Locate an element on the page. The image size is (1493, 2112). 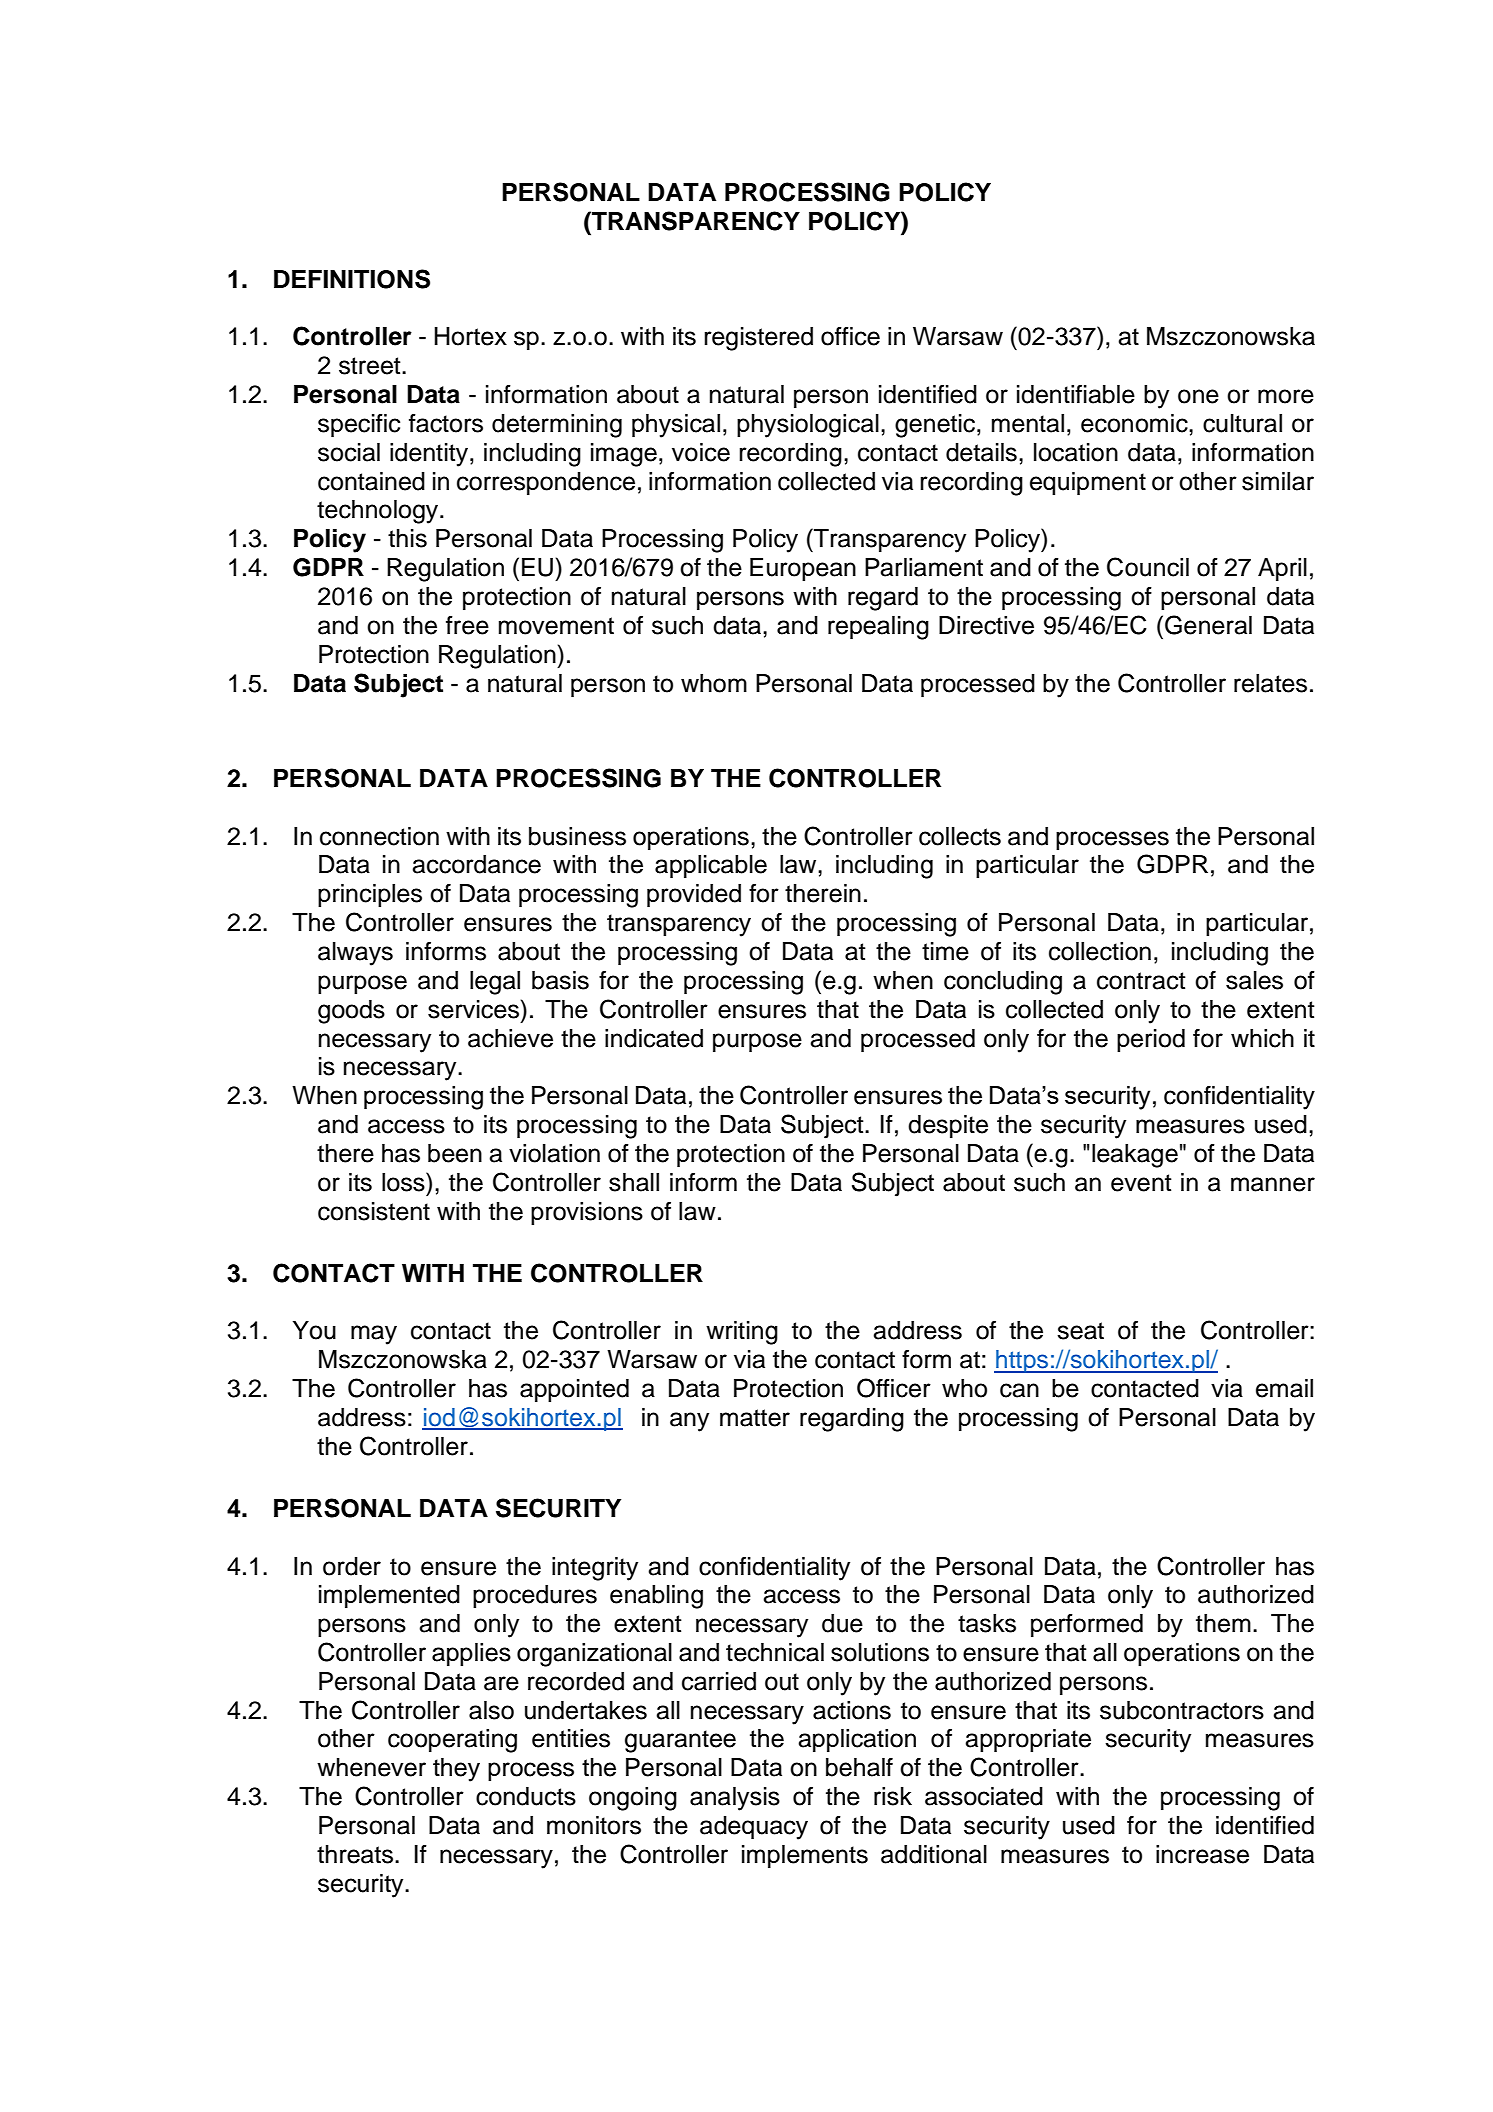
applicable is located at coordinates (711, 867).
